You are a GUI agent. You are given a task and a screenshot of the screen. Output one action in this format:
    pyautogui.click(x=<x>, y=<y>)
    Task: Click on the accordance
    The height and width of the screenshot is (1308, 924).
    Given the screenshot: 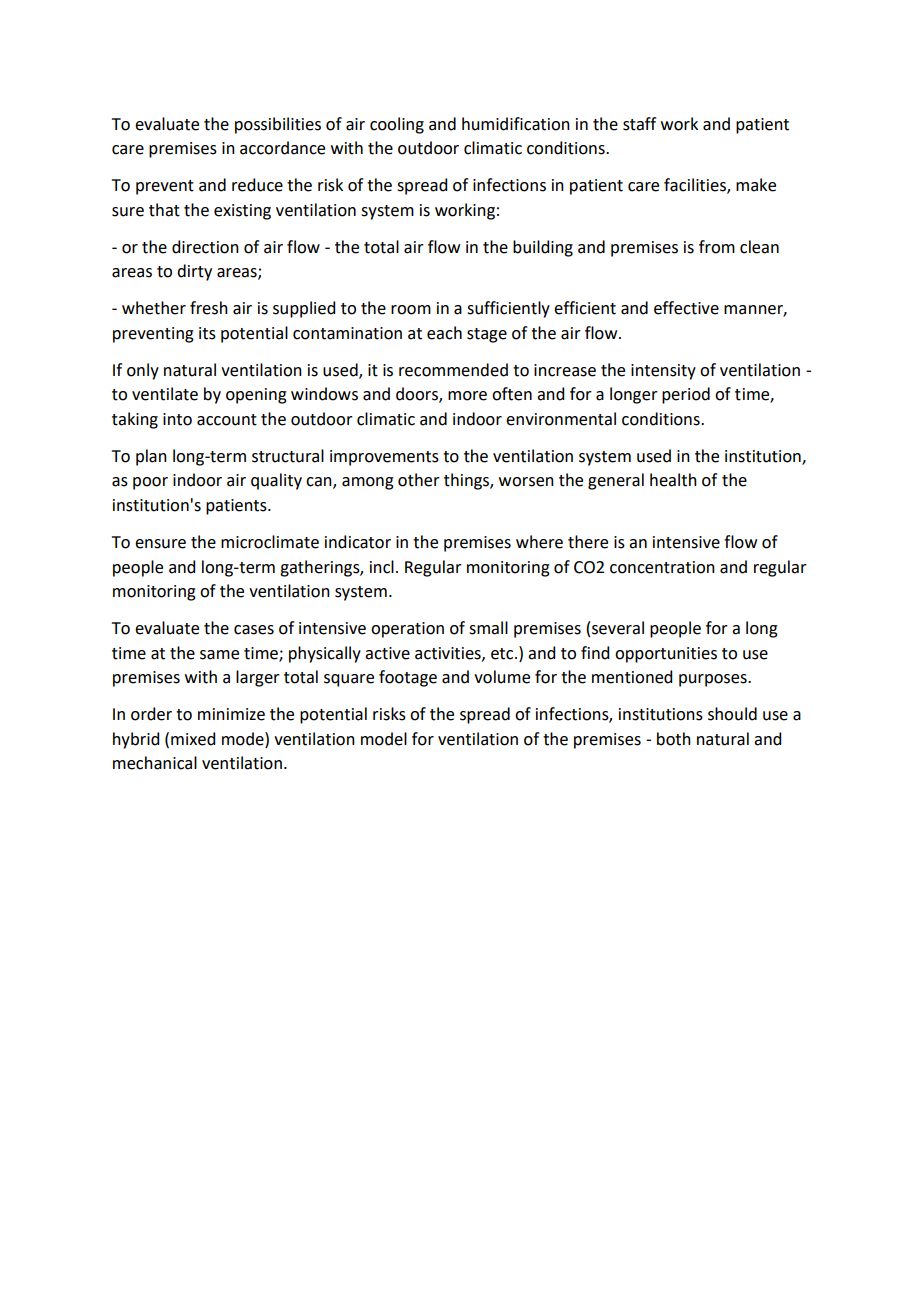 What is the action you would take?
    pyautogui.click(x=282, y=148)
